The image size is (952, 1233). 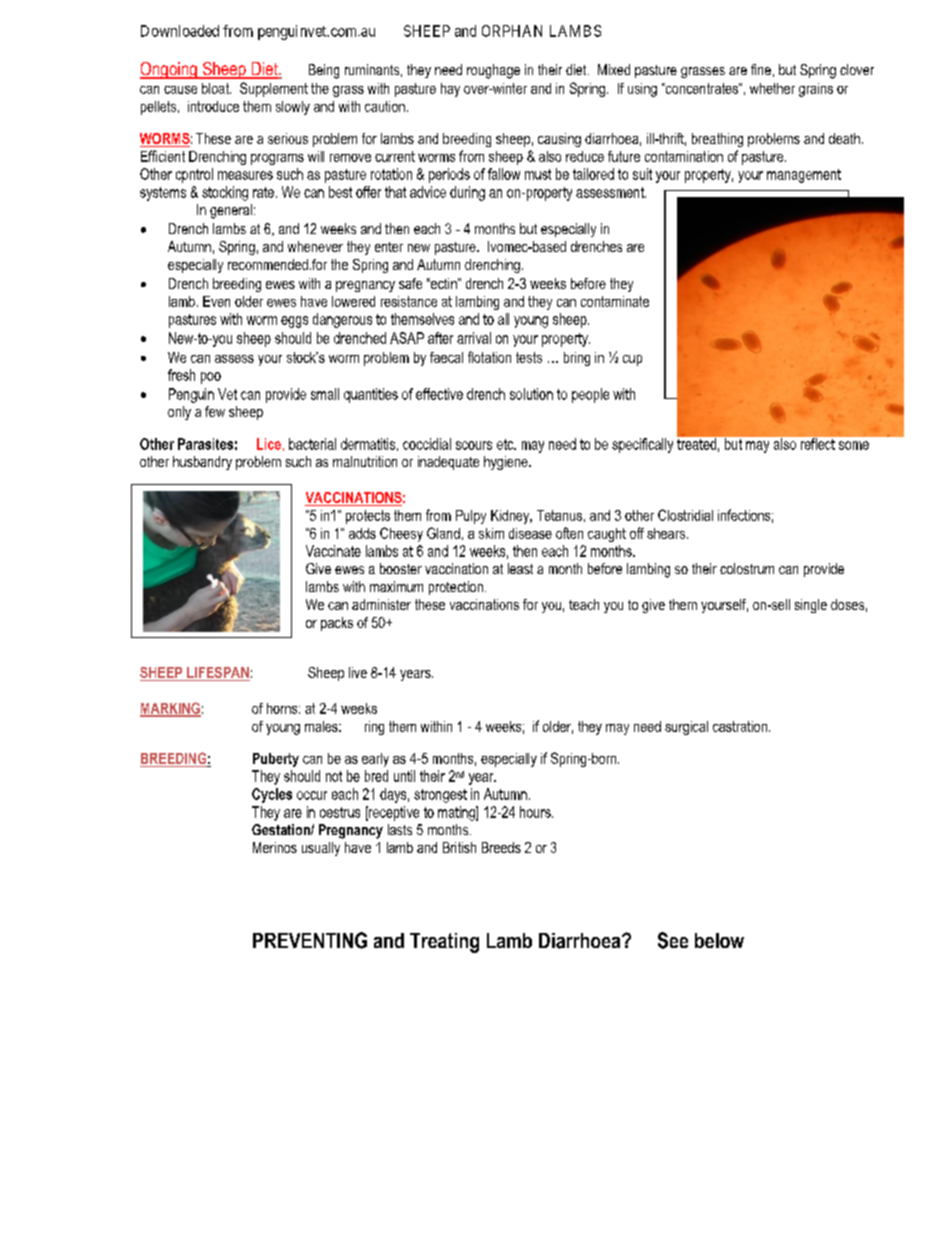 I want to click on cup, so click(x=632, y=360).
